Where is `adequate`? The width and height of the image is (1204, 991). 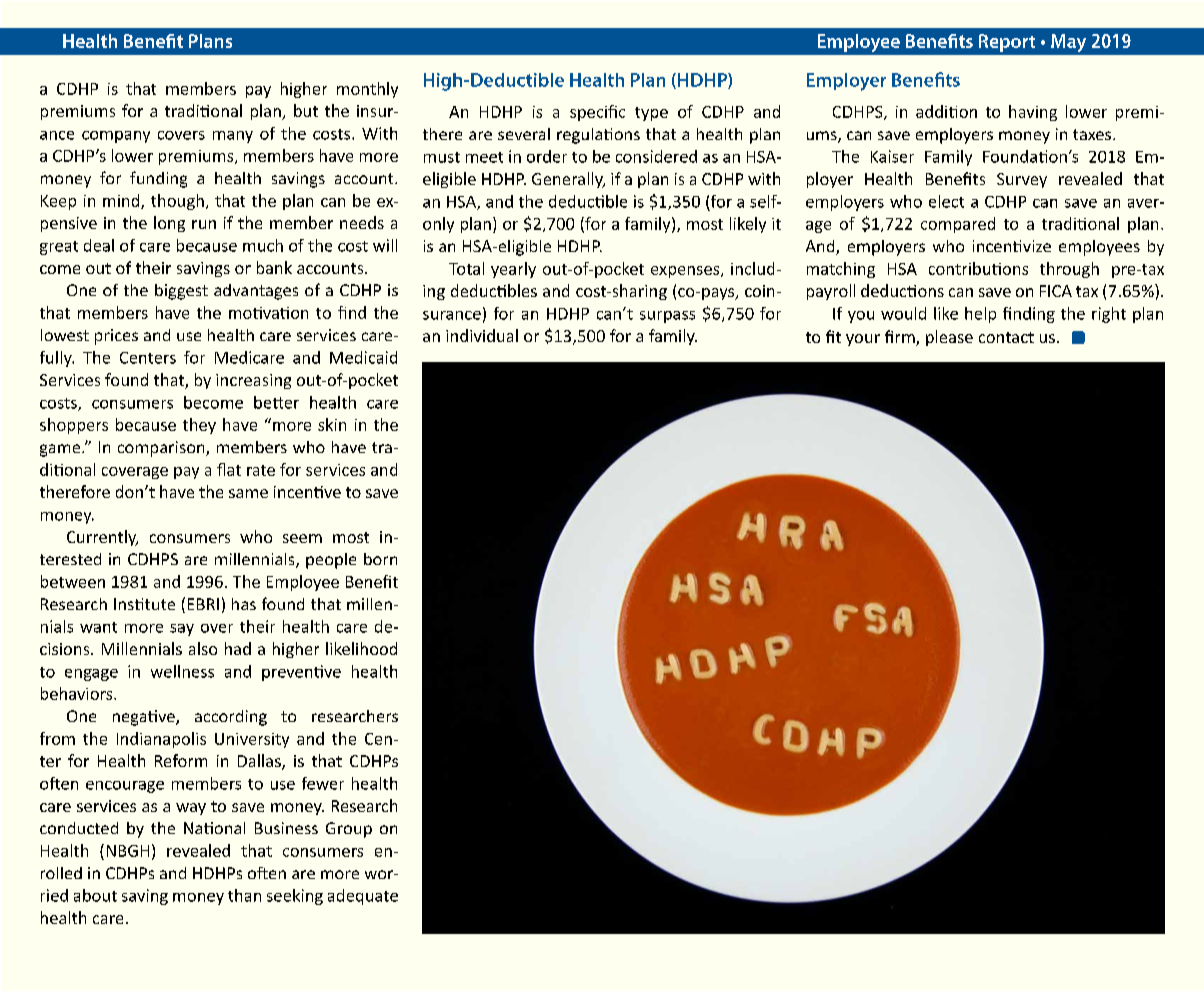 adequate is located at coordinates (363, 897).
